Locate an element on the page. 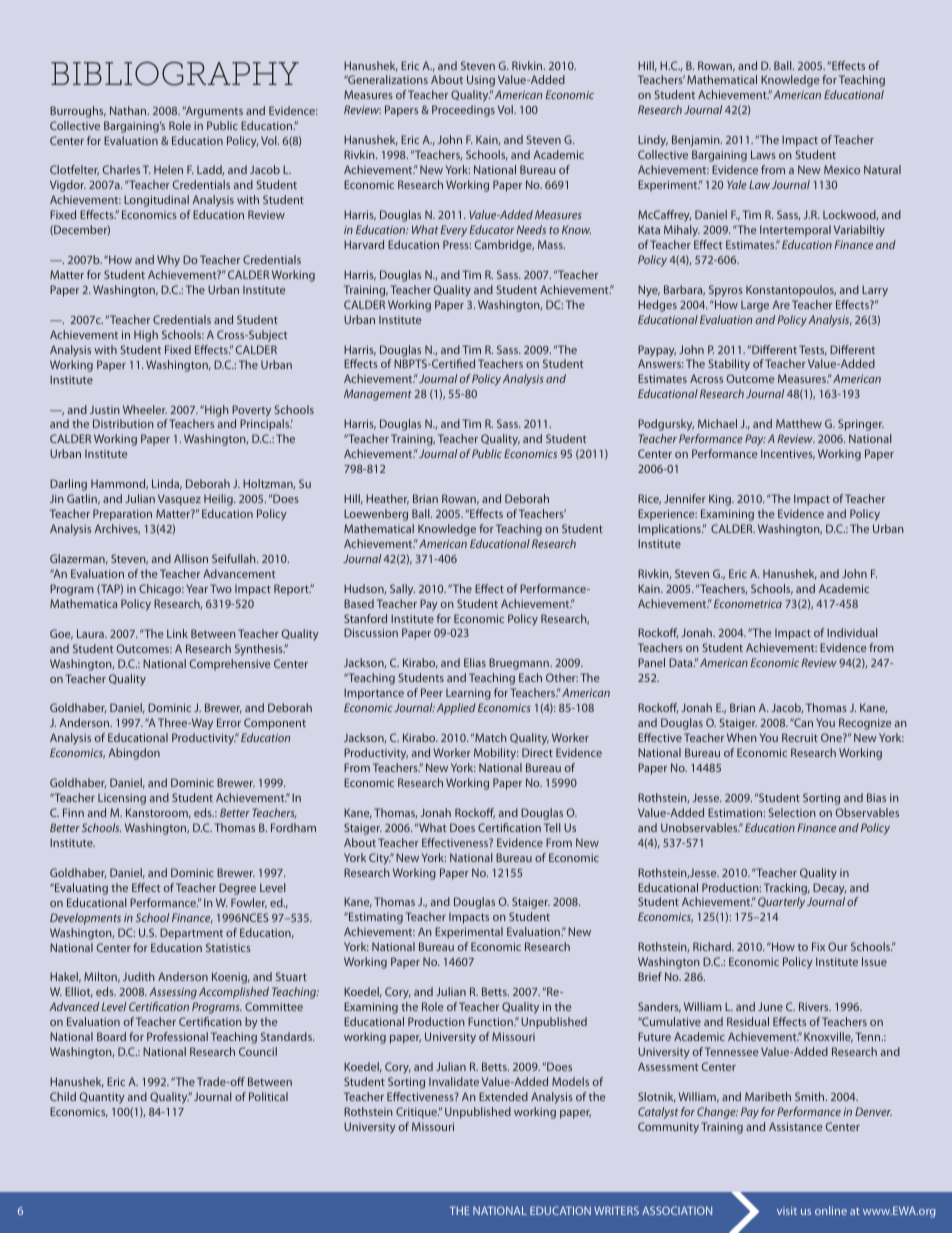  Laws is located at coordinates (763, 154).
